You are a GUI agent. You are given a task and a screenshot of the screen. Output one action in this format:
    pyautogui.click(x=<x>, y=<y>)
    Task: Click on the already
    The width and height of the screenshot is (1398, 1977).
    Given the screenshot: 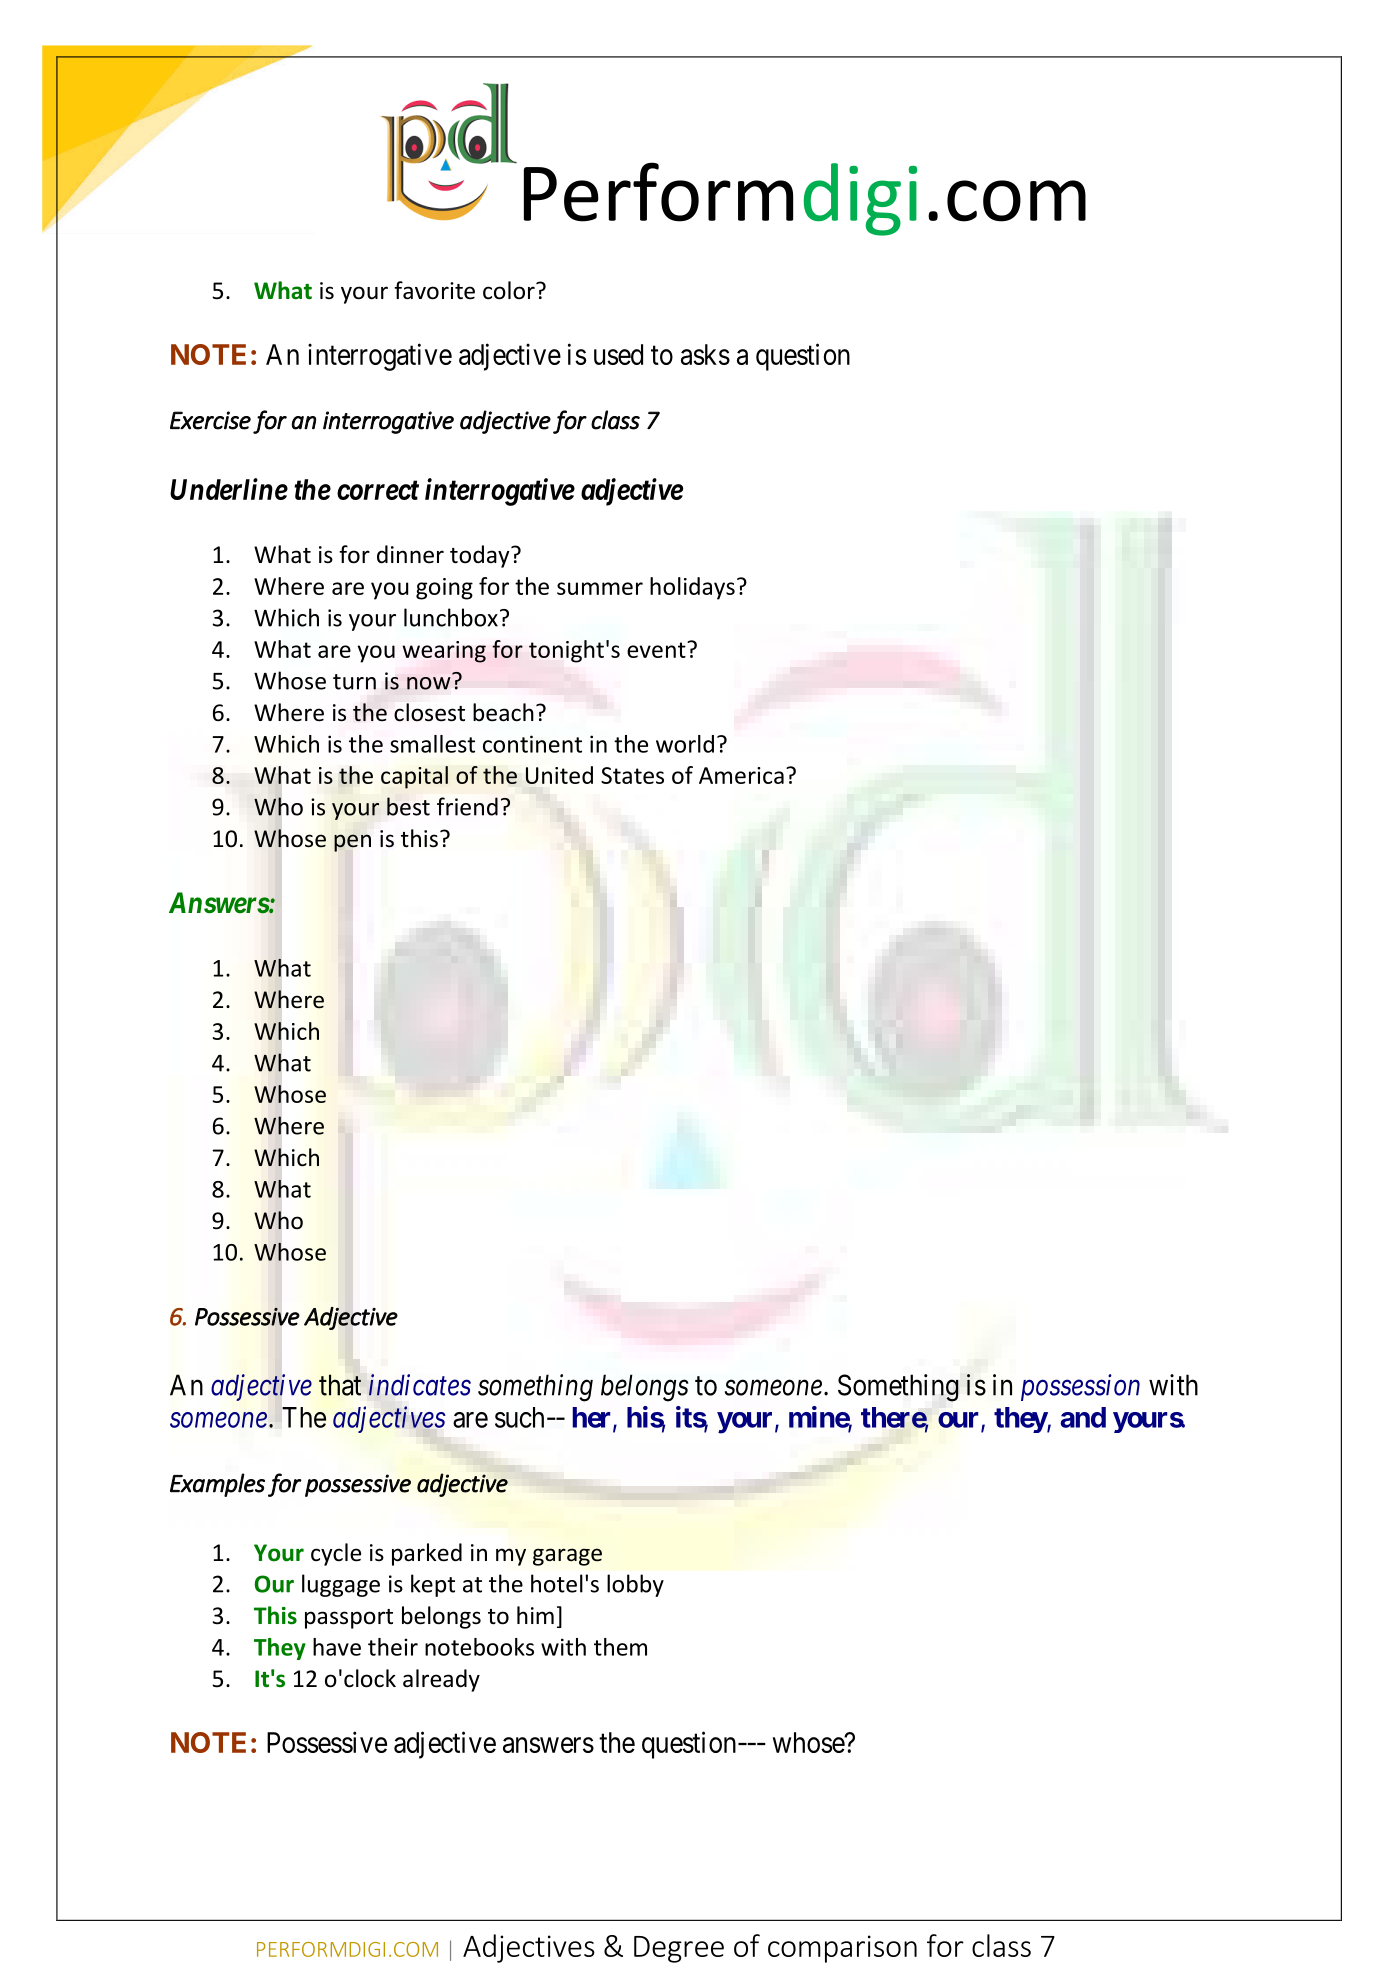 What is the action you would take?
    pyautogui.click(x=441, y=1680)
